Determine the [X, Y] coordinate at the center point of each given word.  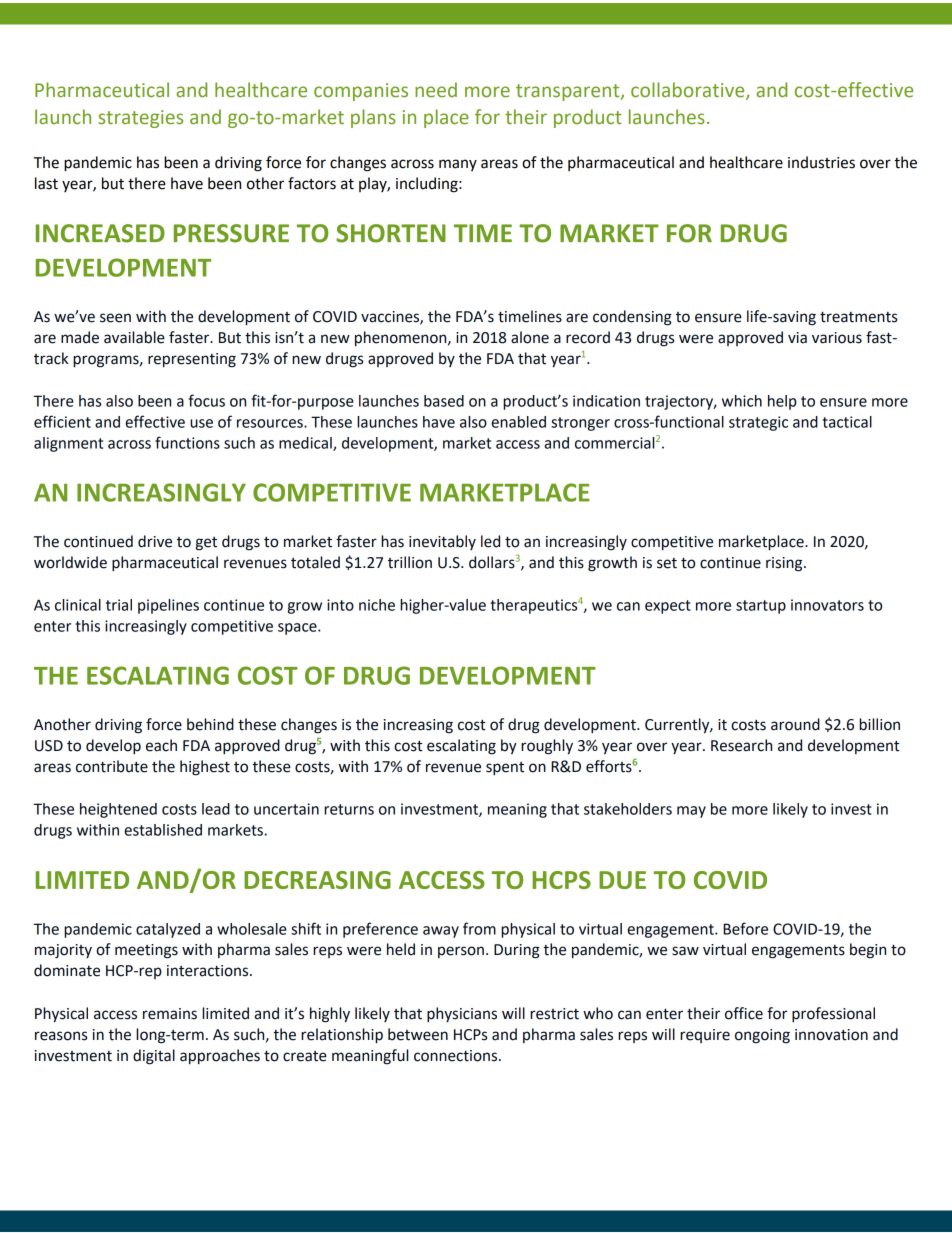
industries [821, 162]
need [436, 90]
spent [505, 769]
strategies [140, 119]
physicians [462, 1015]
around [795, 724]
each [161, 745]
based [444, 401]
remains [170, 1014]
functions [187, 442]
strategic [758, 423]
